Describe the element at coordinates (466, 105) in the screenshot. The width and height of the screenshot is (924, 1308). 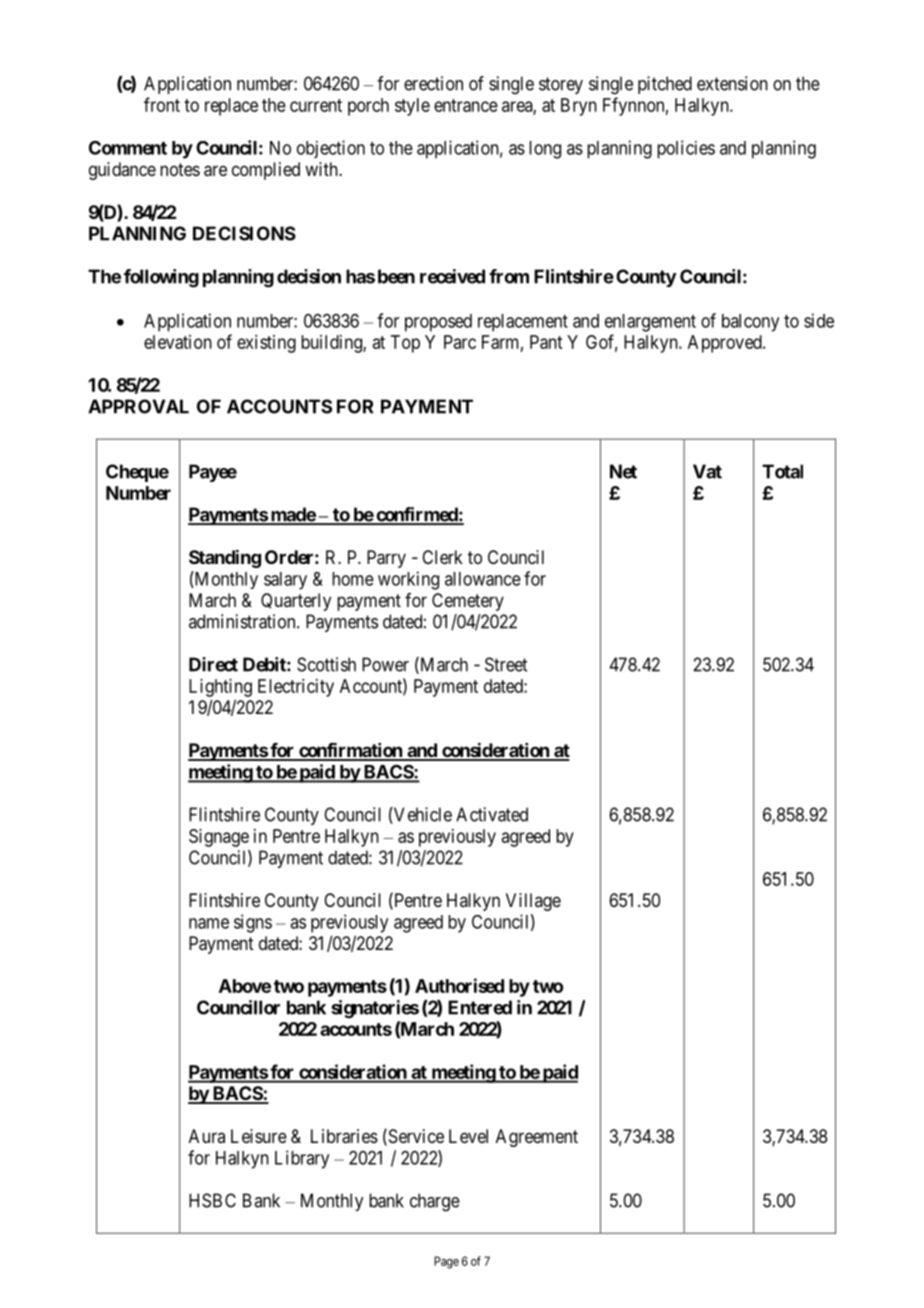
I see `entrance` at that location.
